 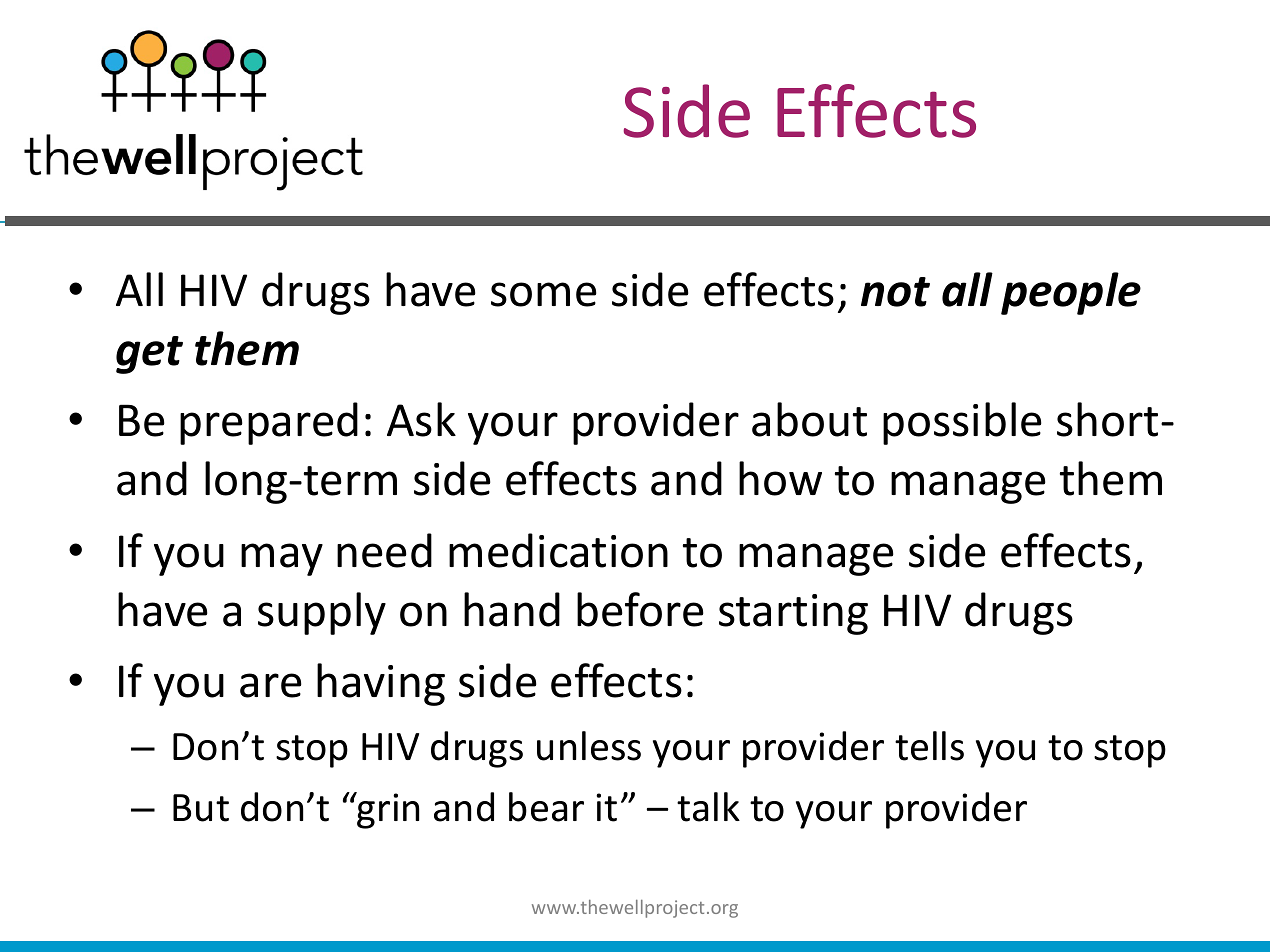 What do you see at coordinates (558, 550) in the page?
I see `medication` at bounding box center [558, 550].
